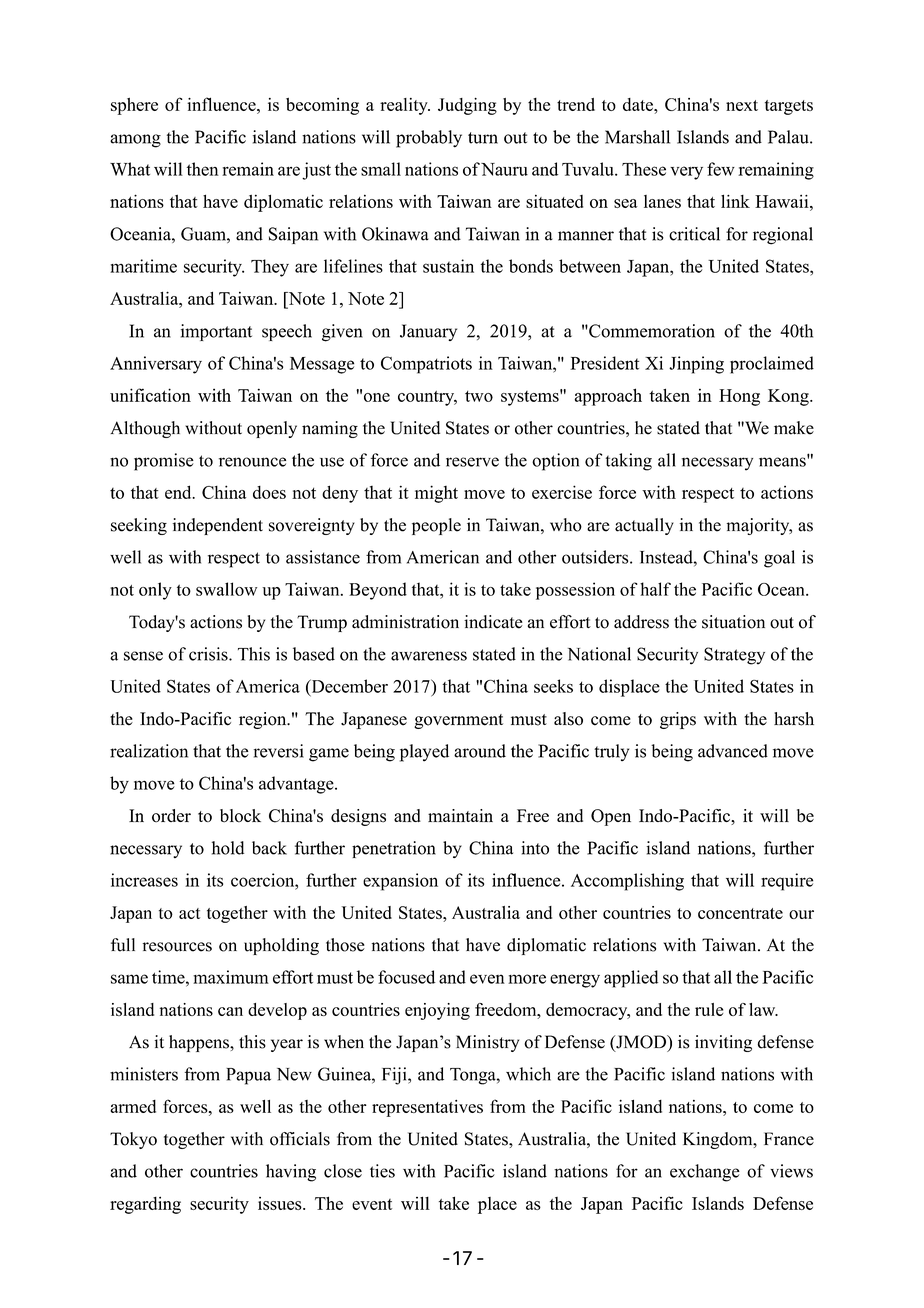 The width and height of the image is (924, 1308). I want to click on Strategy, so click(734, 656).
